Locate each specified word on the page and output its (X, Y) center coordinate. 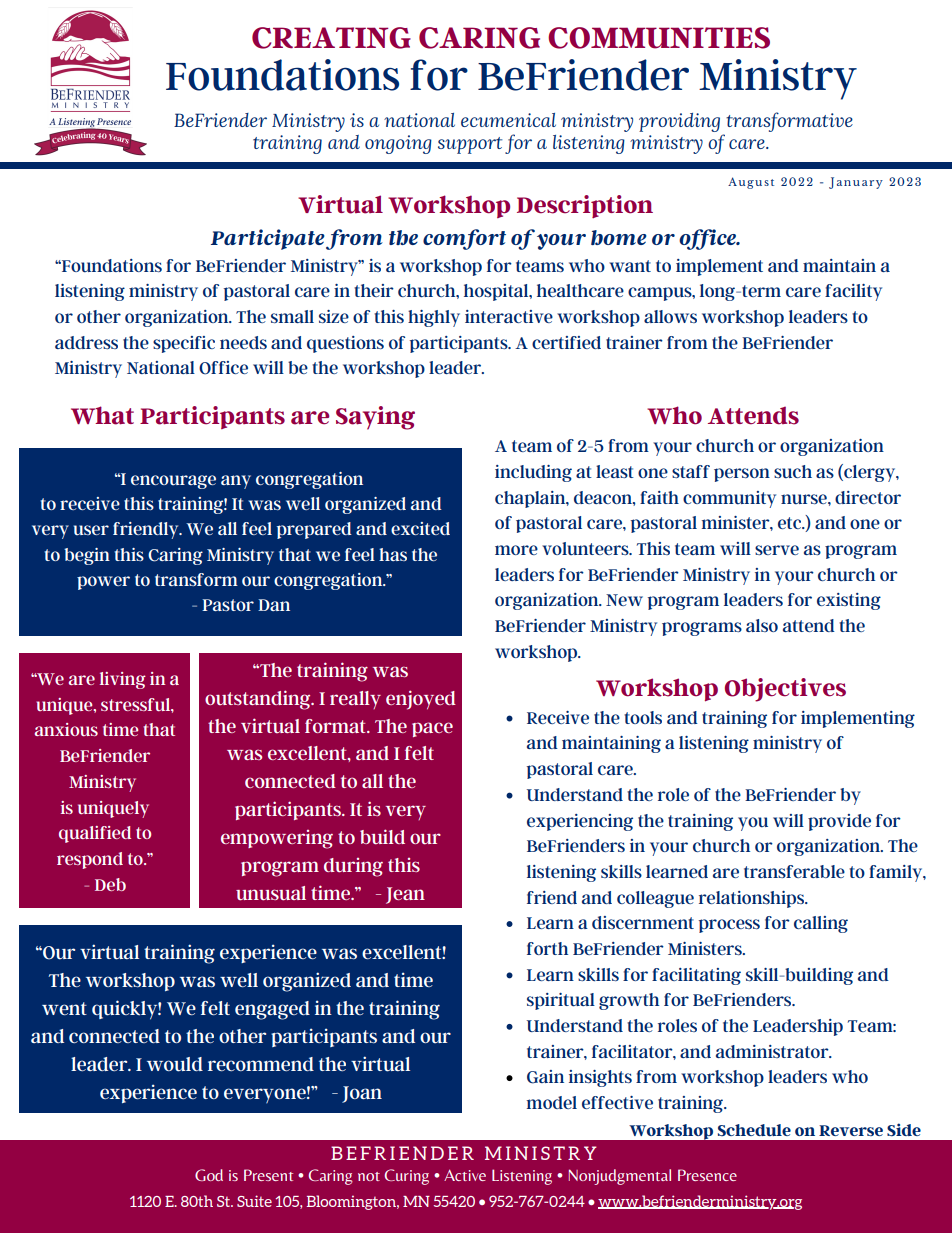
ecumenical (508, 120)
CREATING (331, 38)
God (209, 1175)
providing (679, 122)
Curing (406, 1177)
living (123, 680)
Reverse (851, 1130)
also (762, 625)
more (516, 550)
